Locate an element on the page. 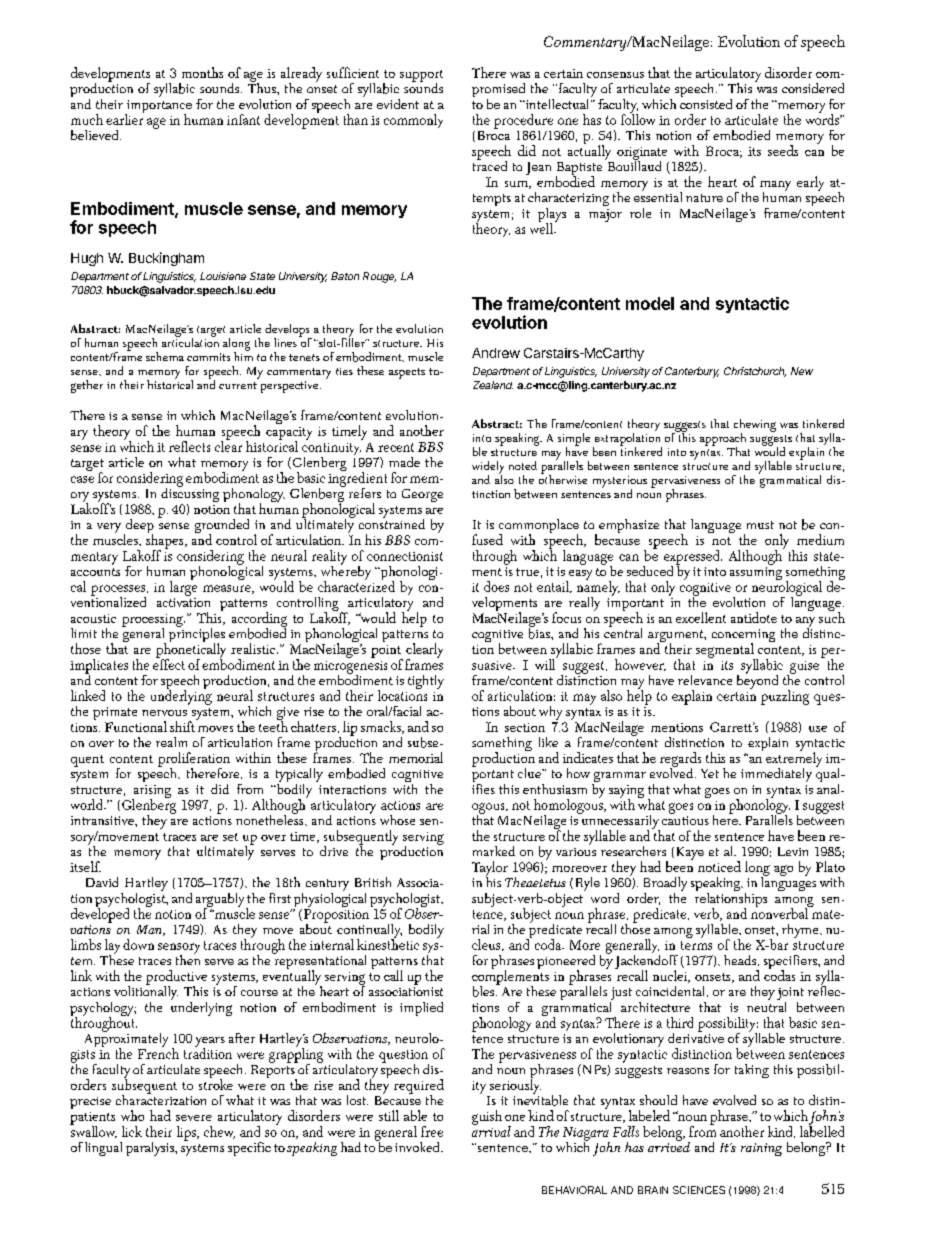 The image size is (952, 1233). invoked is located at coordinates (418, 1147).
